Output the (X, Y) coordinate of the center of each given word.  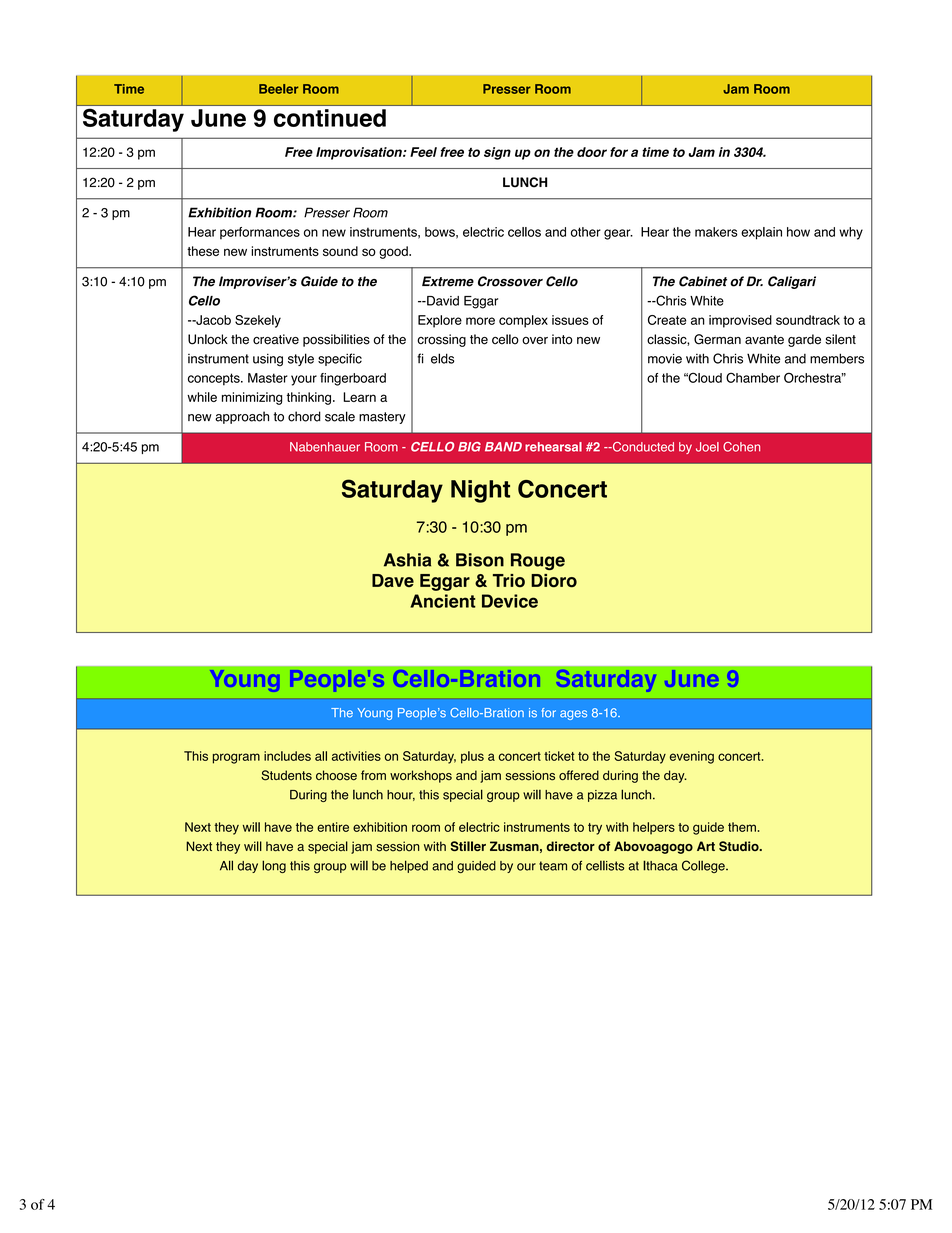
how (798, 232)
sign (497, 153)
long (274, 866)
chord (304, 416)
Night (480, 491)
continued (330, 118)
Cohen (741, 447)
